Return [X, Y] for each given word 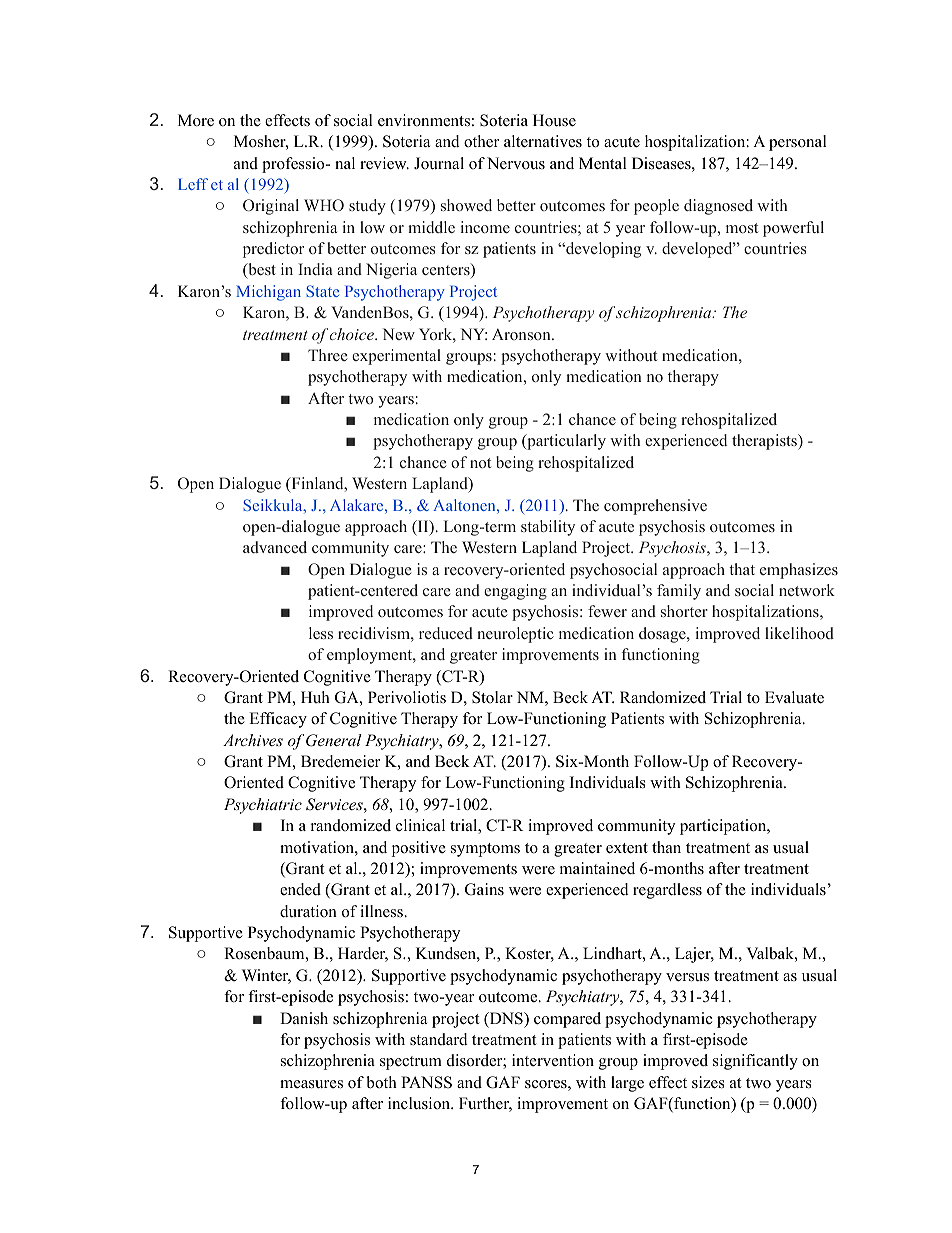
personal [798, 143]
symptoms [485, 850]
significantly [755, 1062]
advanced [275, 547]
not [480, 463]
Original [271, 207]
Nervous [516, 163]
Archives [253, 740]
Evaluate [794, 697]
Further [485, 1104]
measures [311, 1084]
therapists [765, 442]
